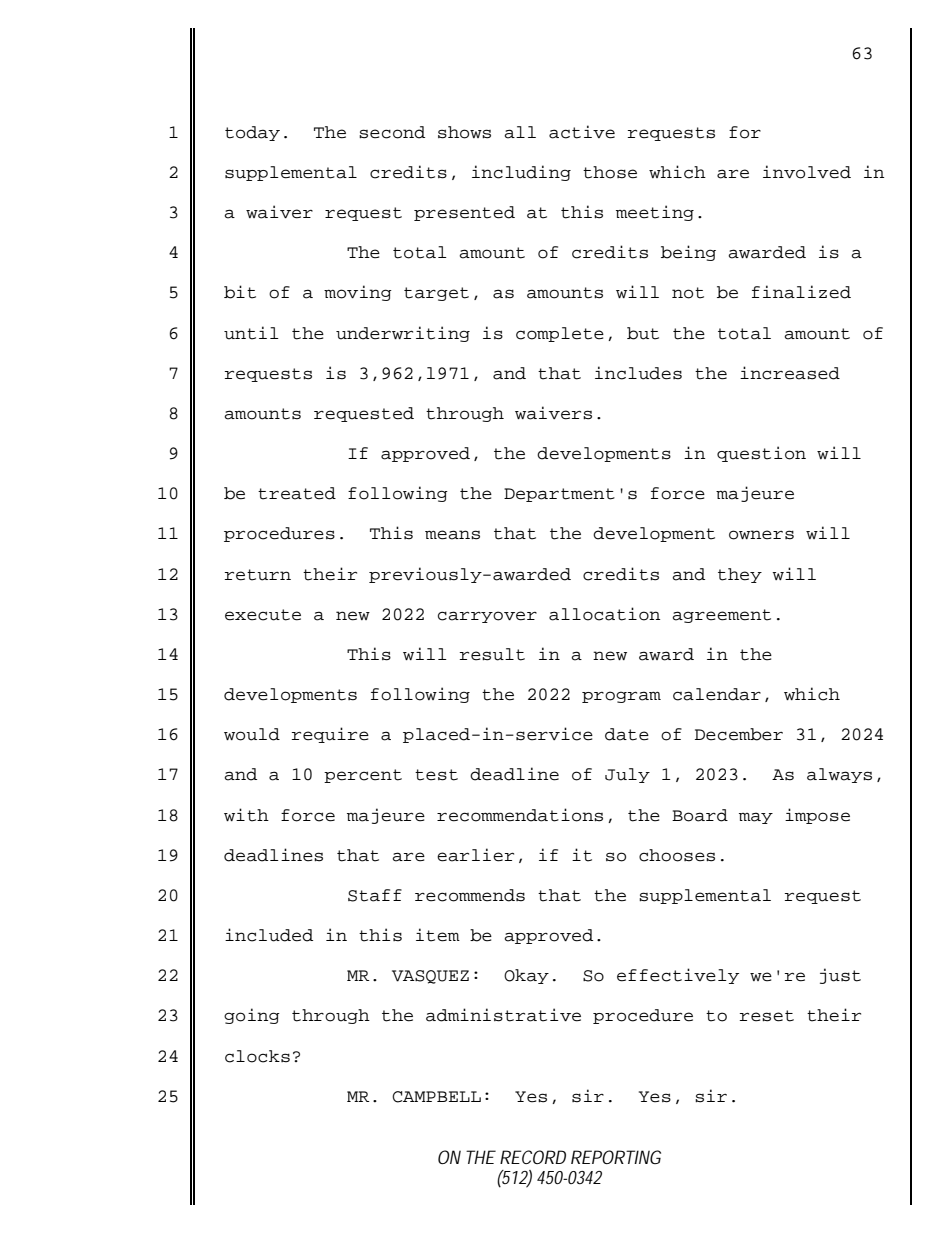  What do you see at coordinates (740, 575) in the screenshot?
I see `they` at bounding box center [740, 575].
